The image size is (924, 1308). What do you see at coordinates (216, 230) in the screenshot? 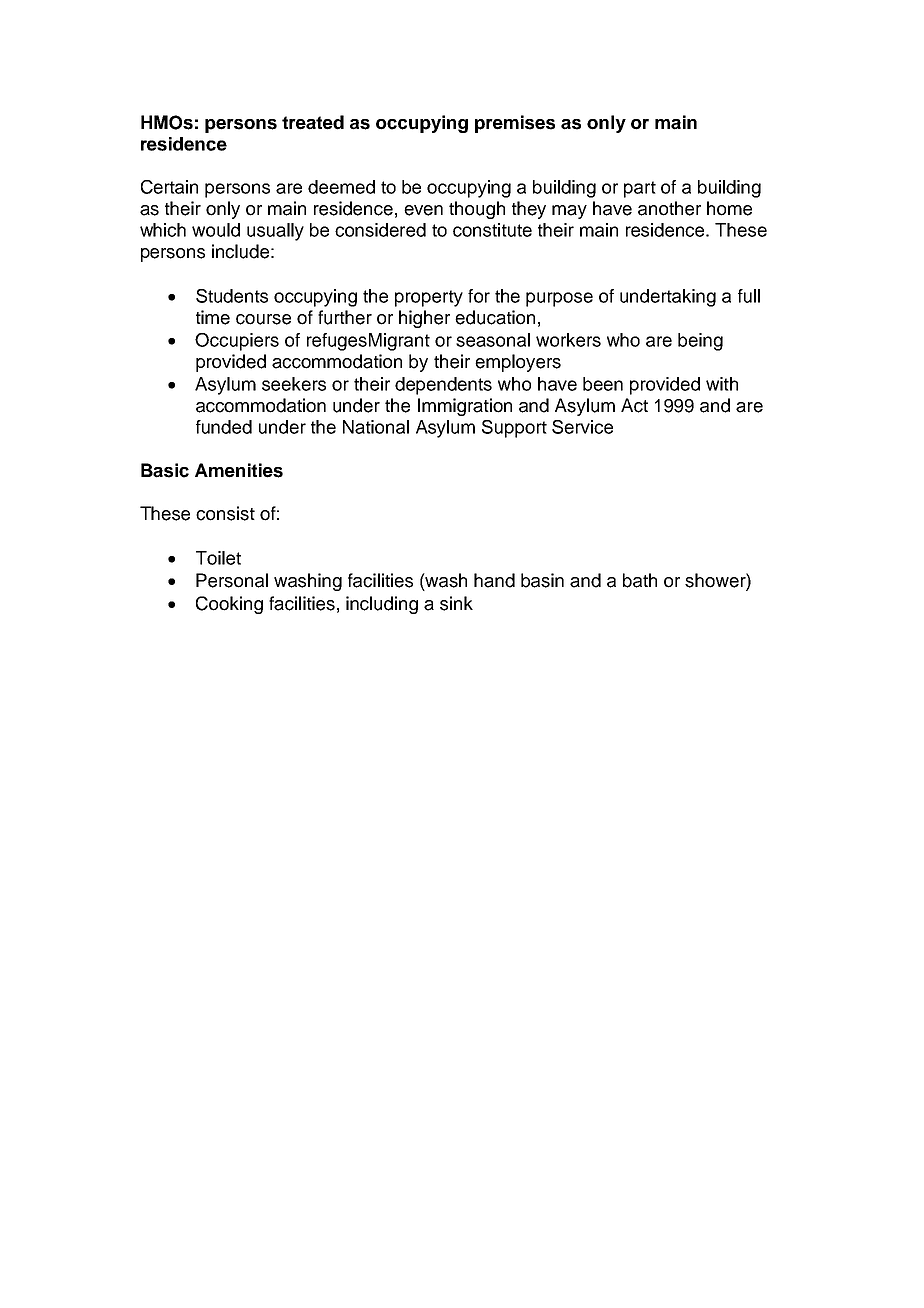
I see `would` at bounding box center [216, 230].
